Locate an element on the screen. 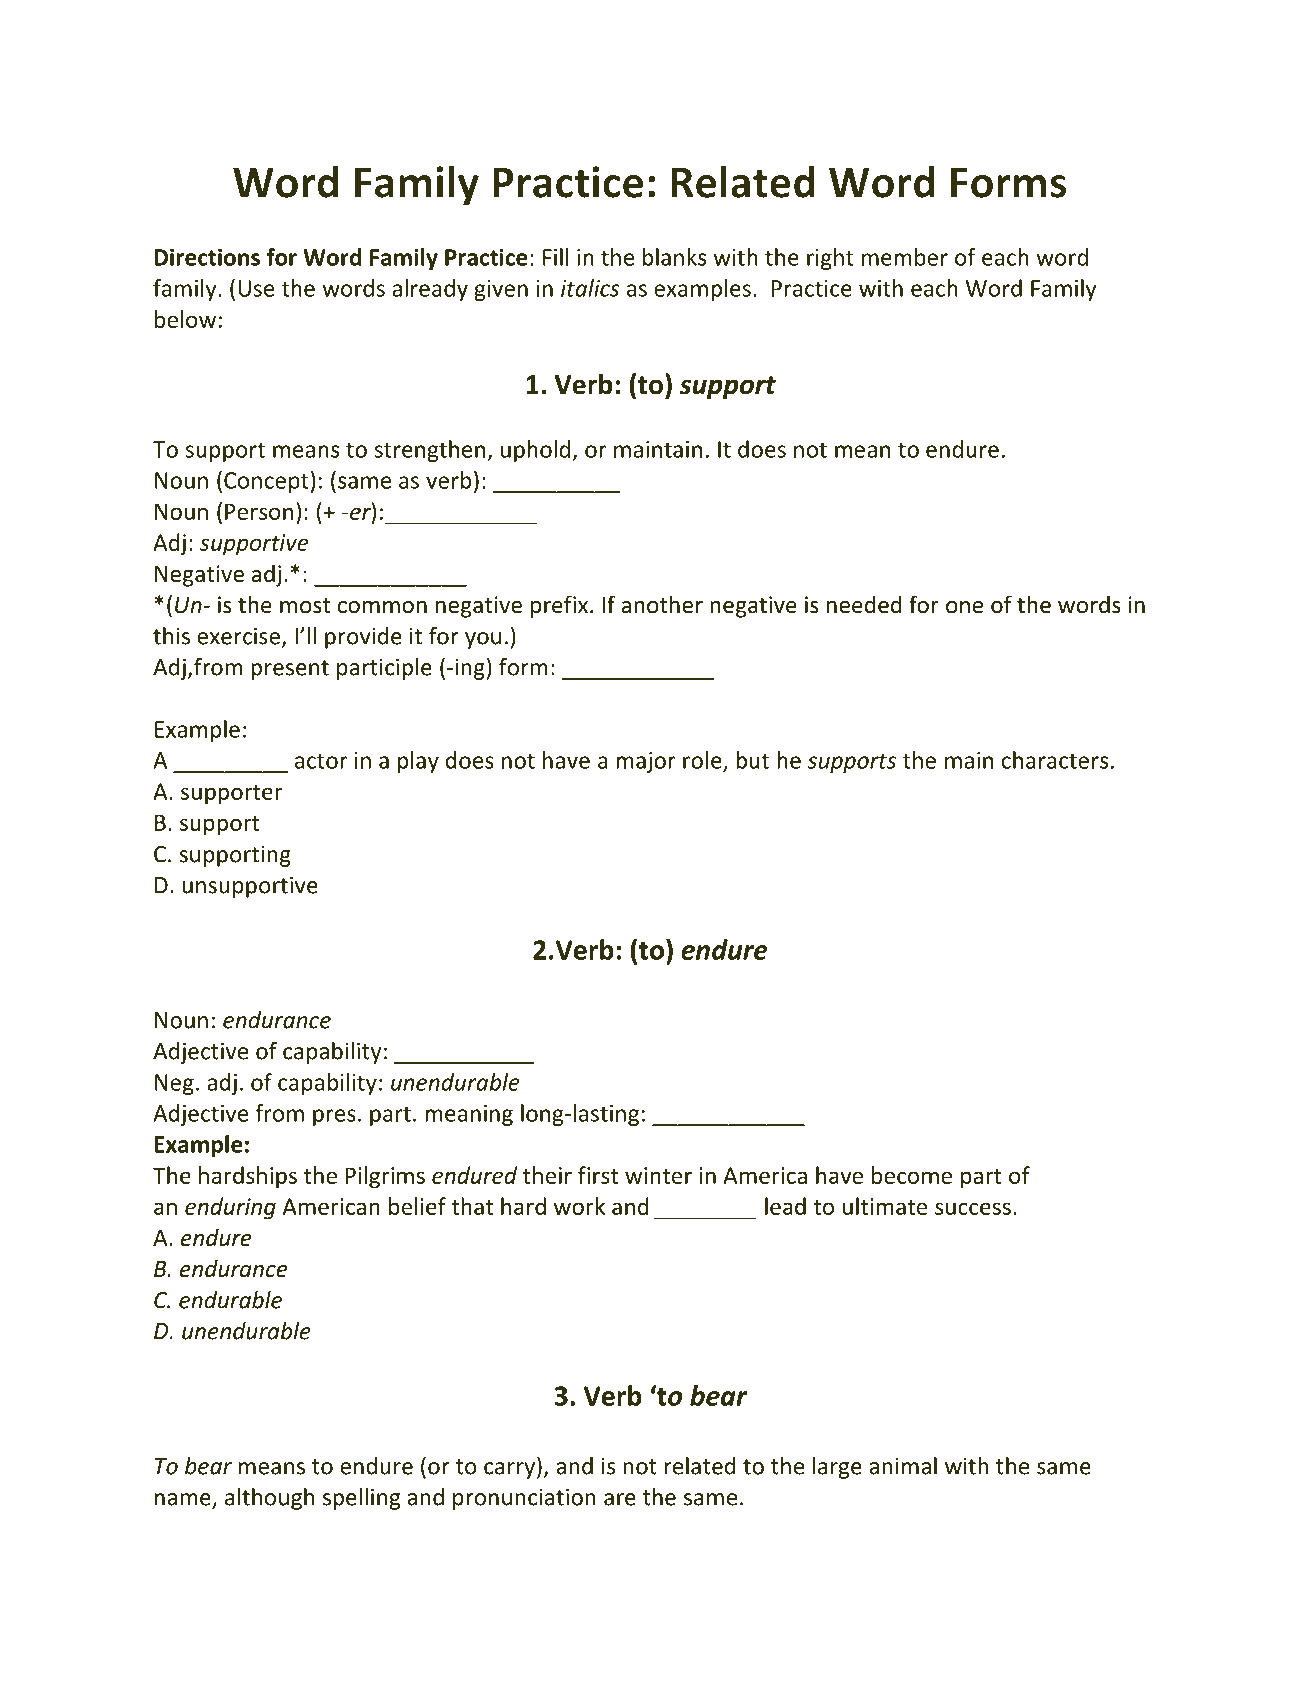 The image size is (1300, 1683). Use is located at coordinates (256, 288).
